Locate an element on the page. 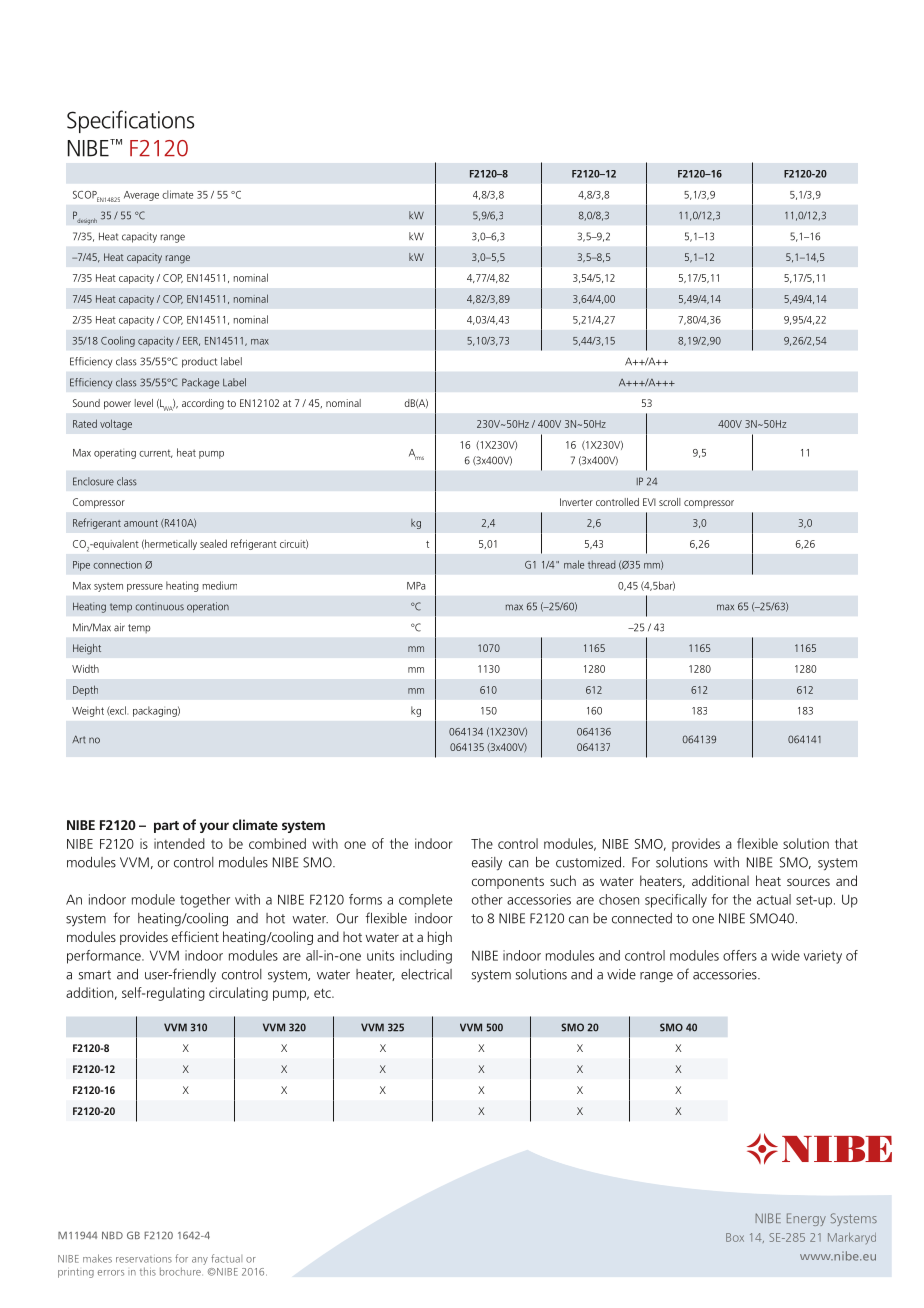 This image has width=924, height=1308. Average is located at coordinates (141, 196).
